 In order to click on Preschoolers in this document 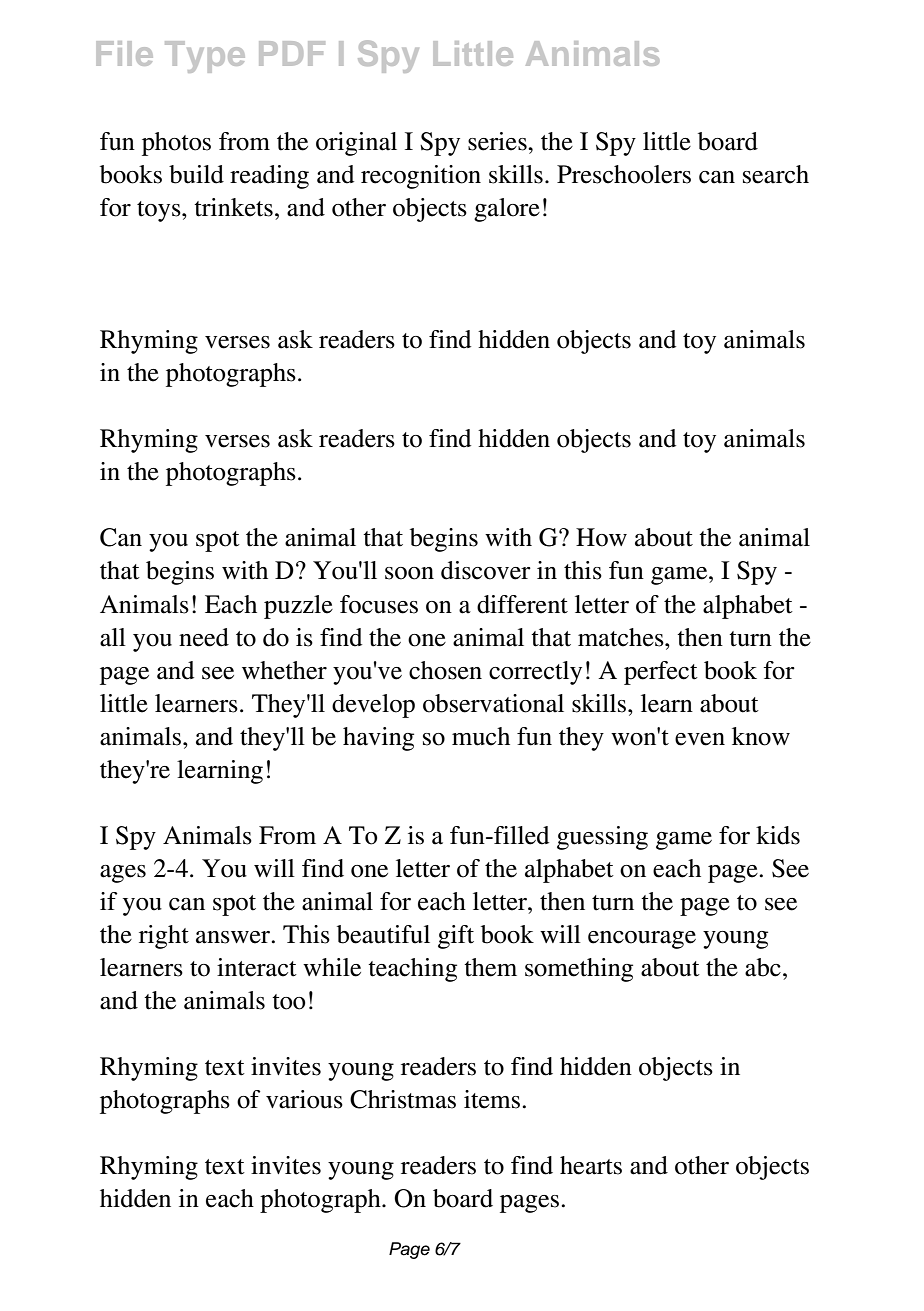, I will do `click(624, 174)`.
